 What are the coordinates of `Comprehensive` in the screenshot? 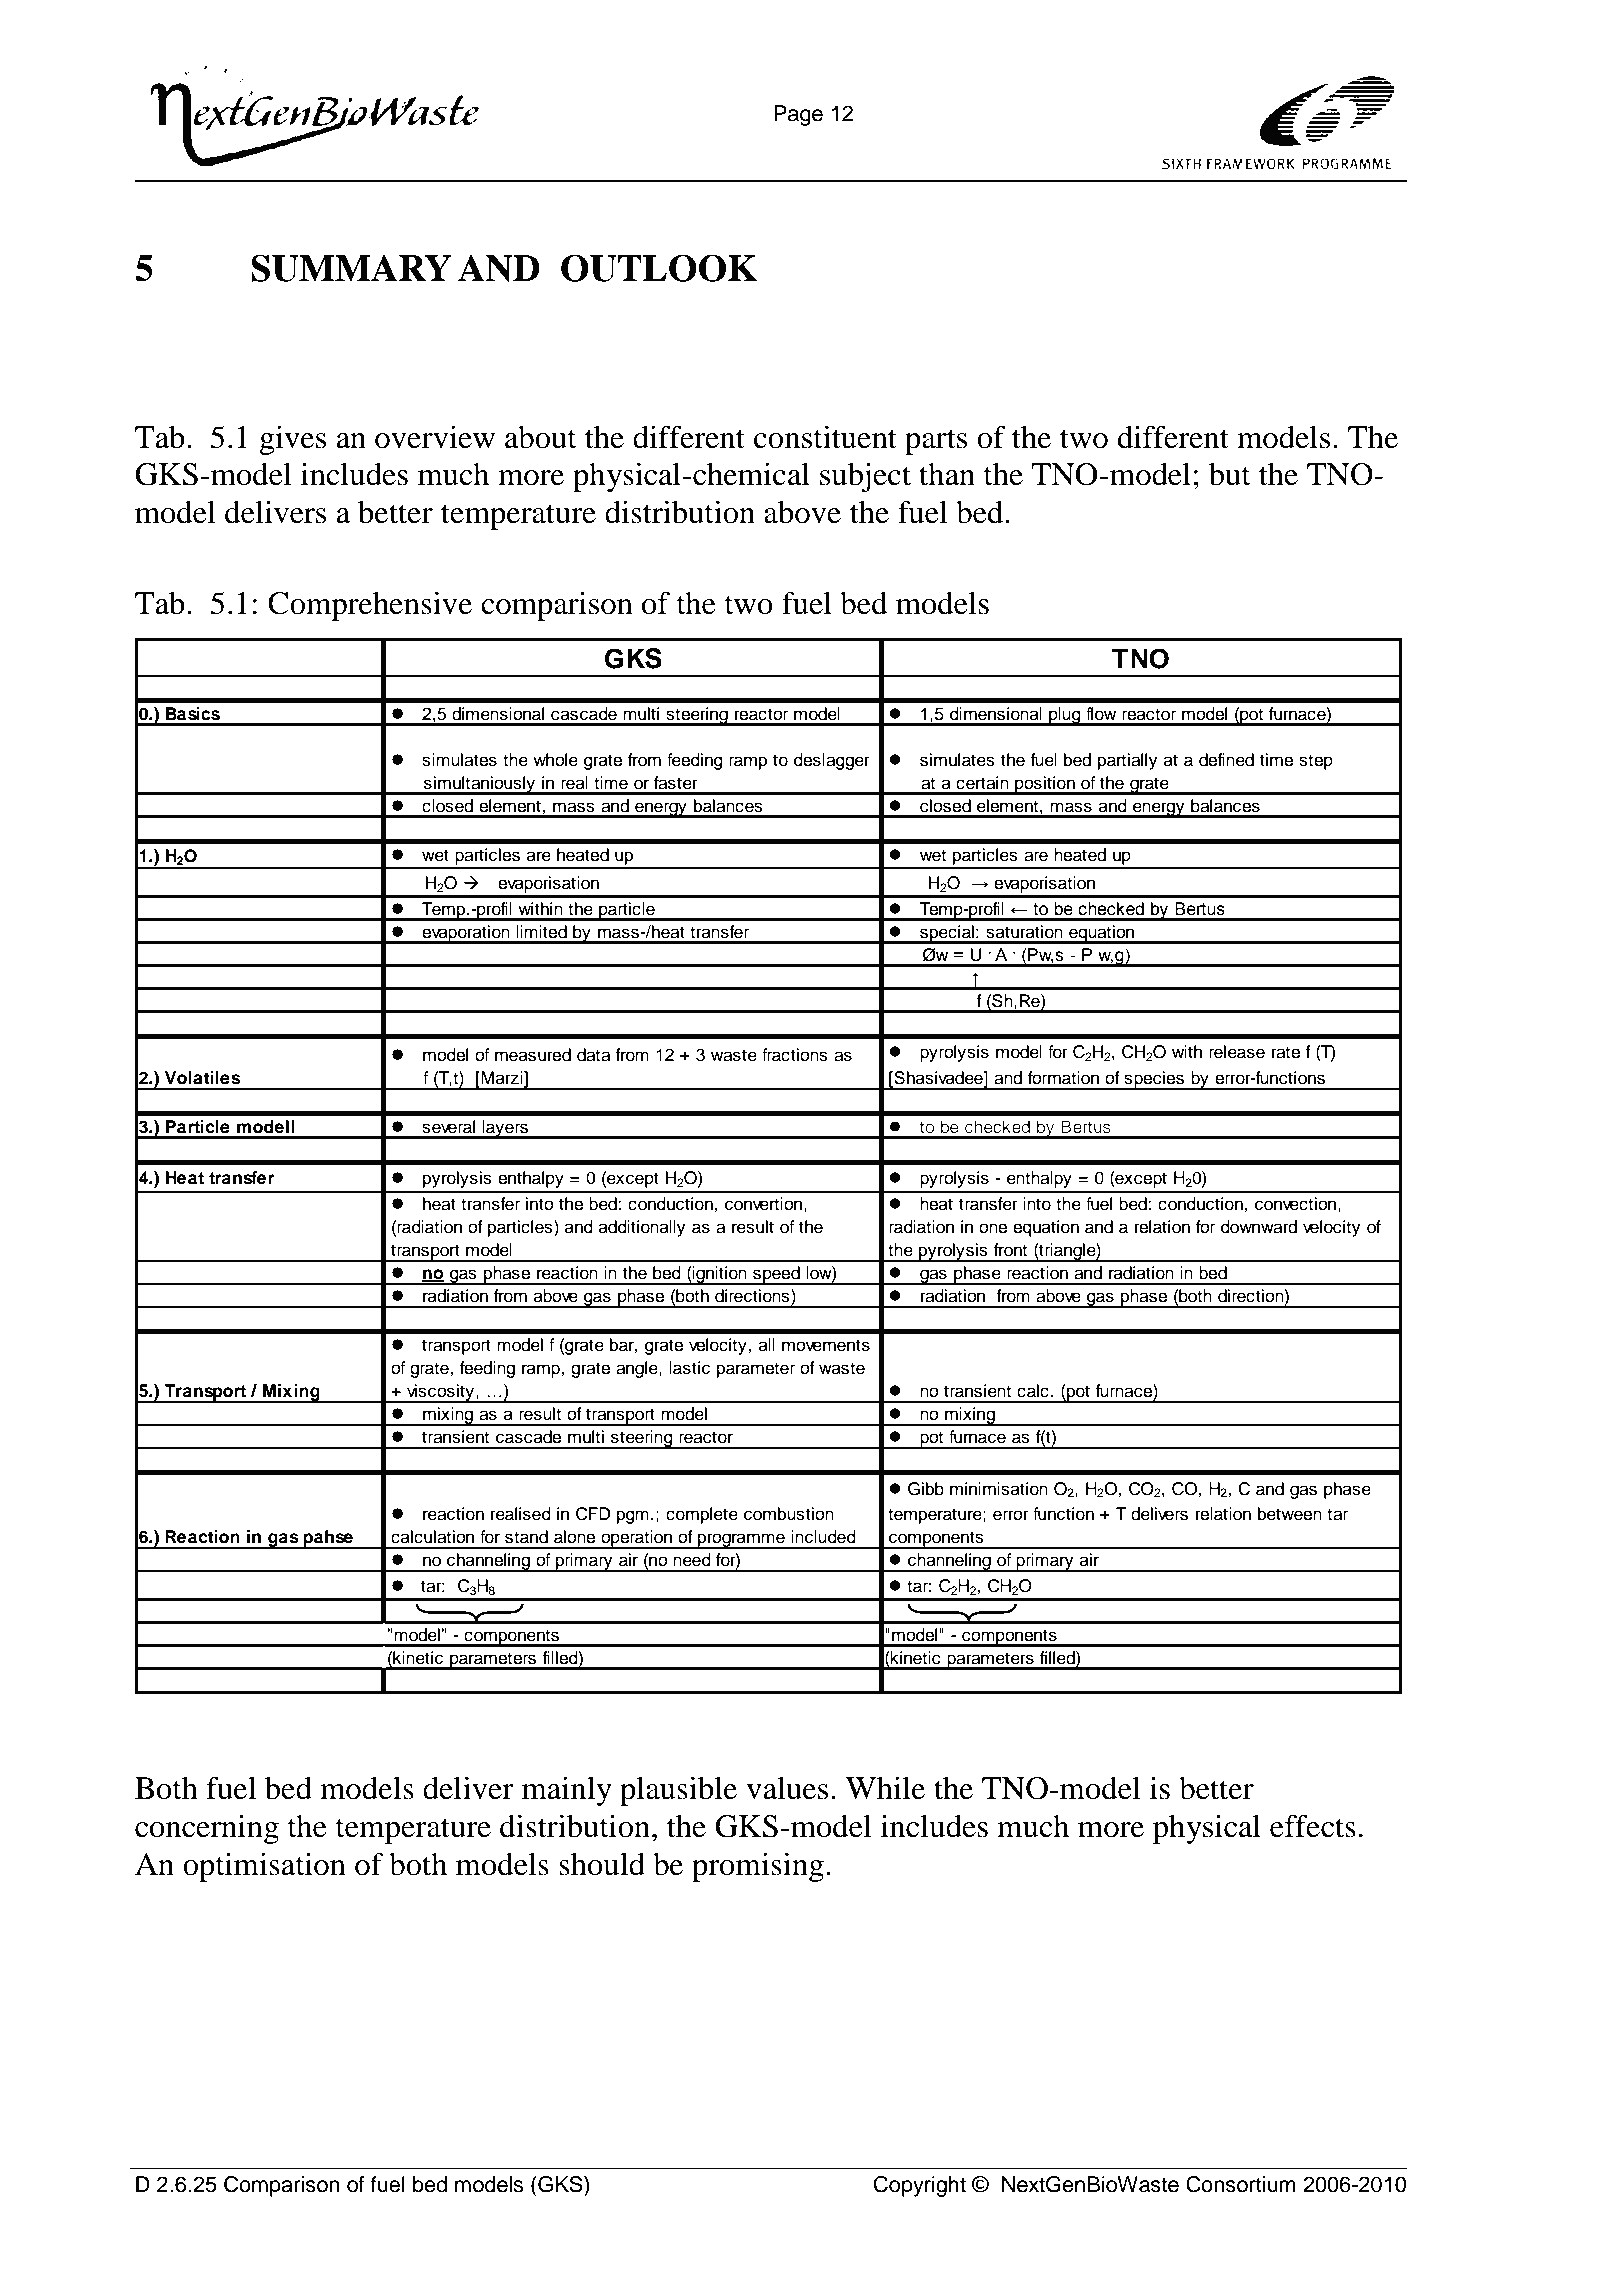 It's located at (370, 606).
